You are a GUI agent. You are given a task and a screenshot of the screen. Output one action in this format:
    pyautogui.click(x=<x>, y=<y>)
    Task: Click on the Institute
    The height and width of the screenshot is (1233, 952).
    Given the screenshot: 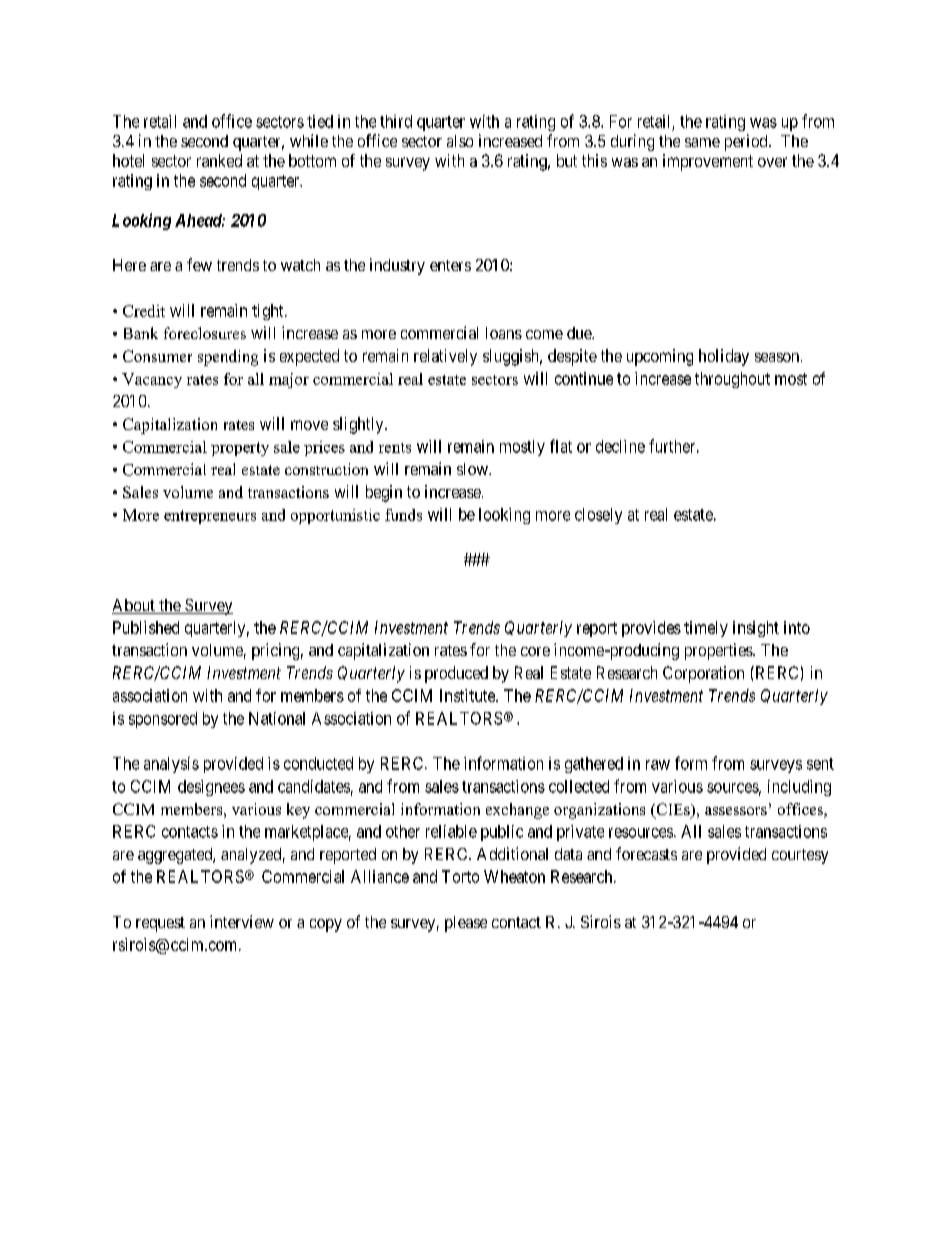 What is the action you would take?
    pyautogui.click(x=468, y=695)
